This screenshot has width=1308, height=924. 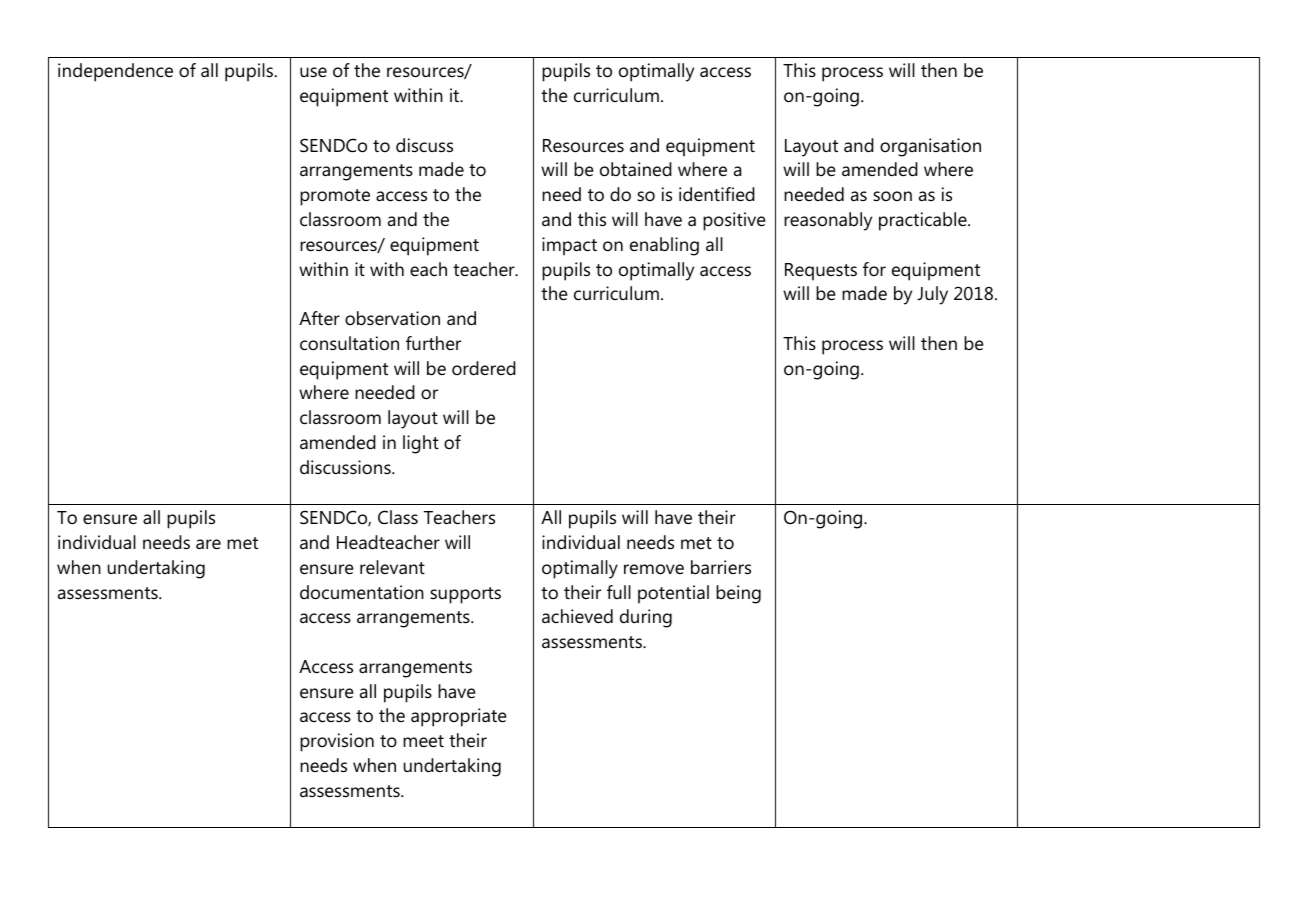 I want to click on ordered, so click(x=484, y=368).
